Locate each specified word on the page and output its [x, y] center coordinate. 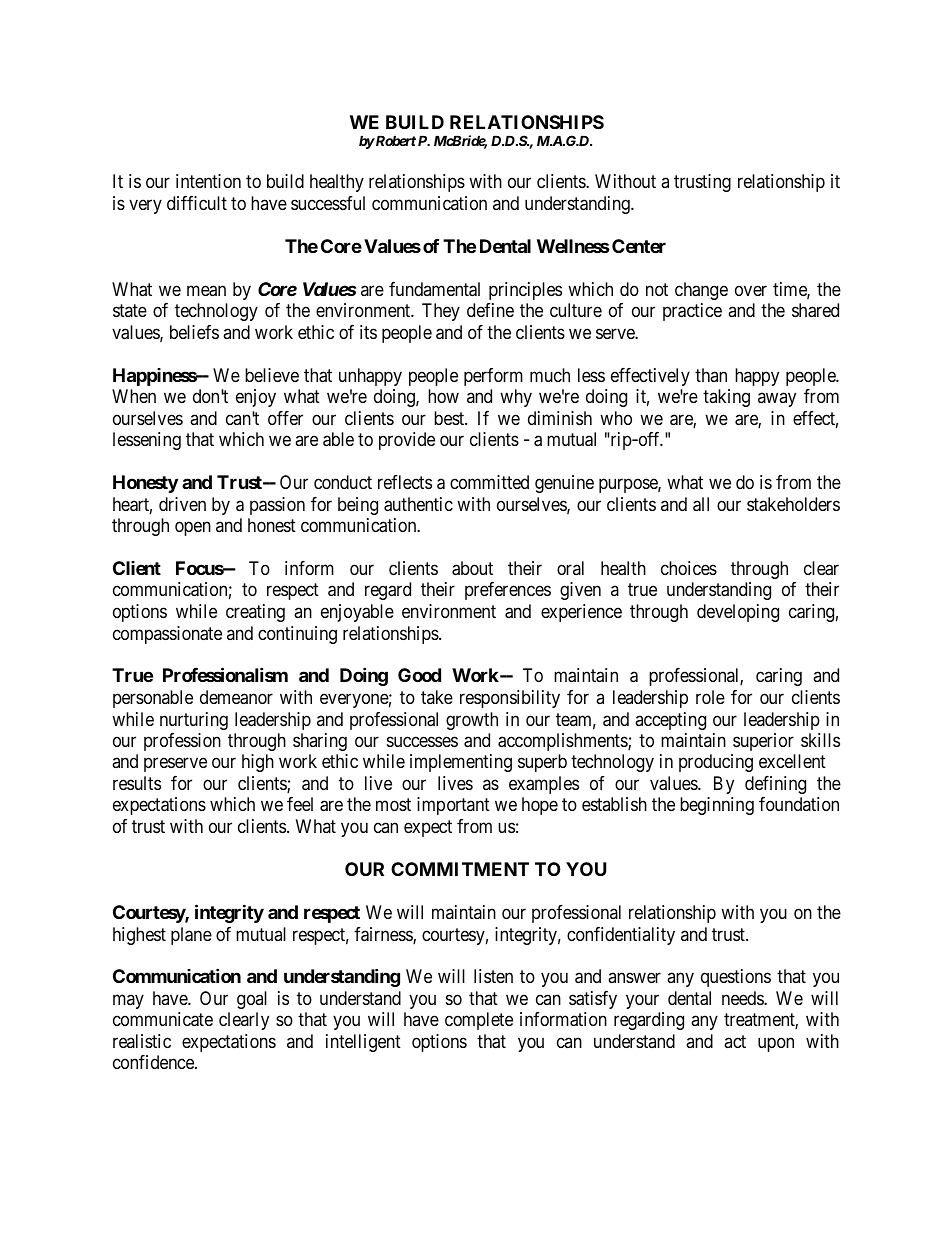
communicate [163, 1019]
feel [300, 804]
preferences [508, 591]
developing [738, 613]
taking [726, 398]
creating [255, 613]
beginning [717, 806]
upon [776, 1044]
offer [285, 418]
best [450, 418]
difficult [197, 203]
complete [479, 1021]
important [453, 806]
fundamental [434, 289]
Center [639, 246]
